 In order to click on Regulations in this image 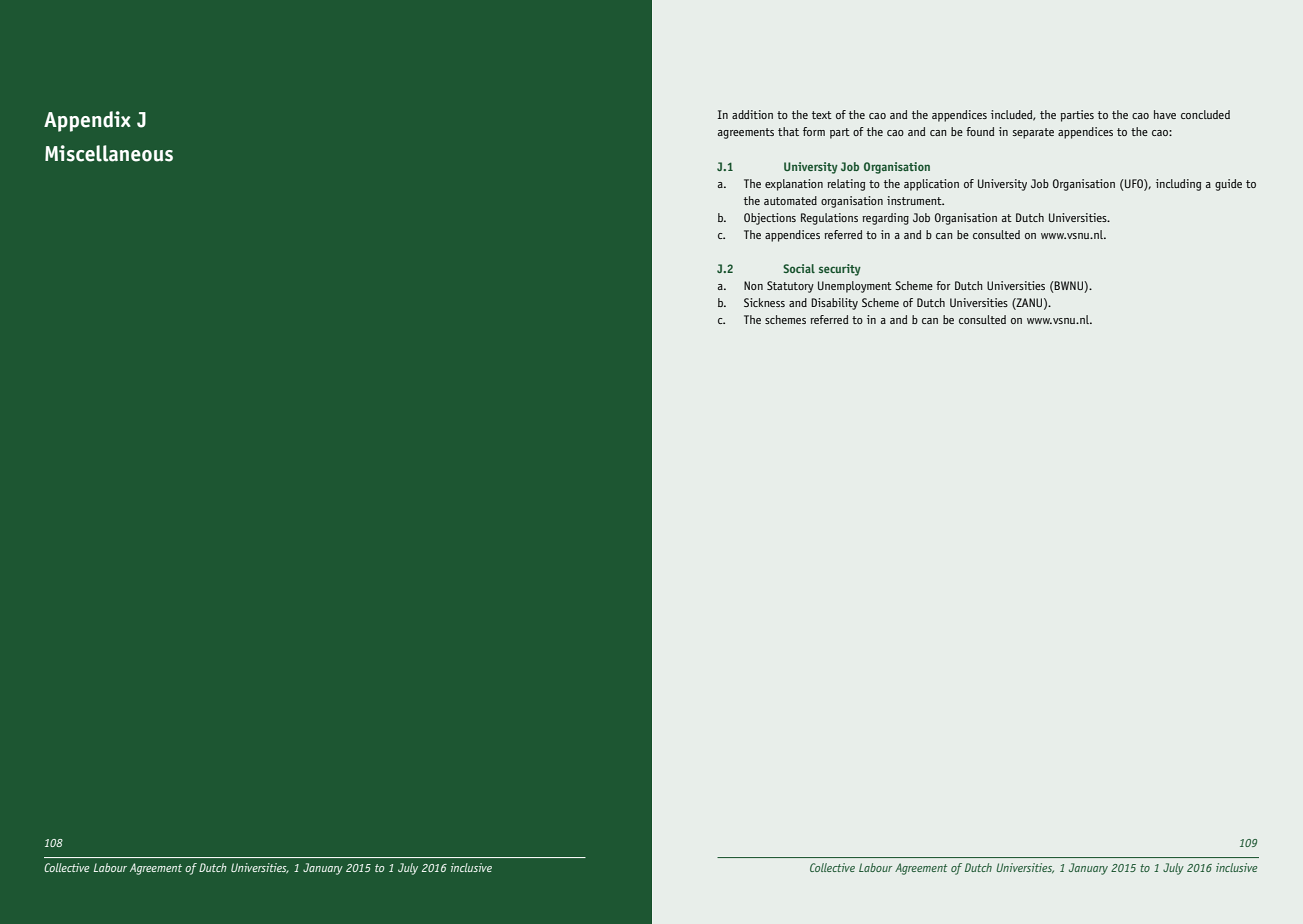, I will do `click(829, 219)`.
